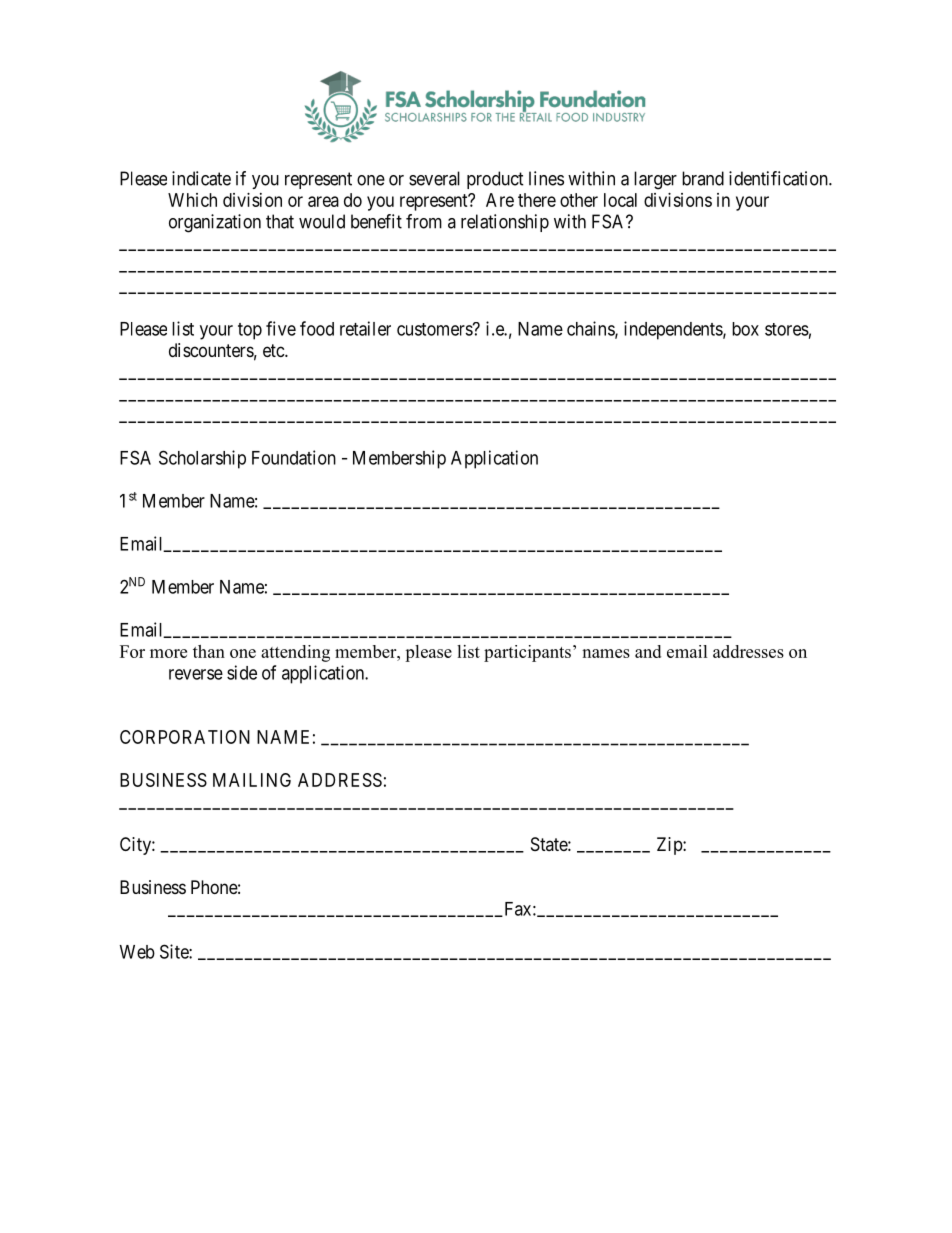 The height and width of the page is (1233, 952). What do you see at coordinates (745, 329) in the page?
I see `box` at bounding box center [745, 329].
